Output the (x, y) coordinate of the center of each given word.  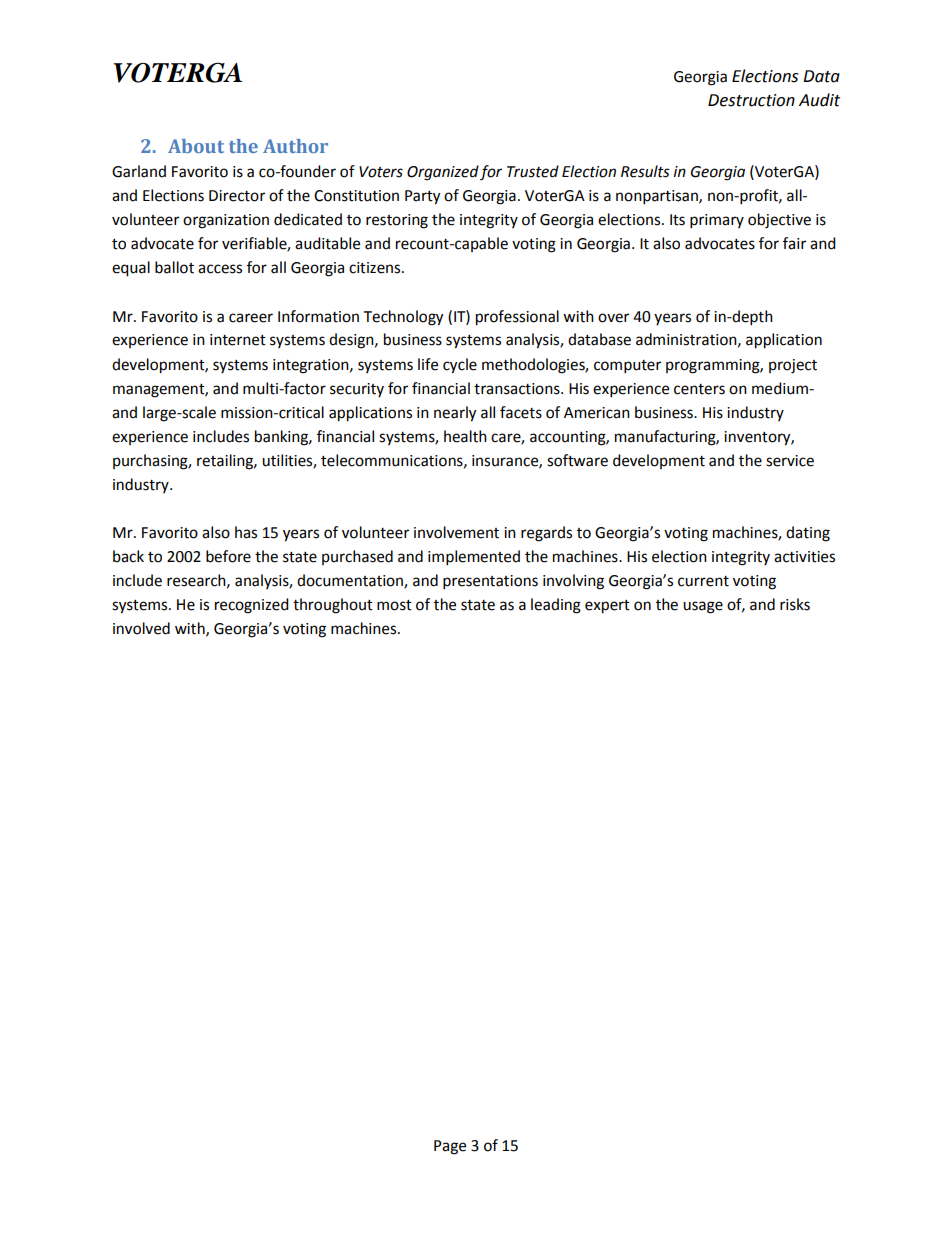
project (793, 366)
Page (450, 1147)
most (394, 605)
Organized (443, 173)
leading (556, 606)
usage (703, 607)
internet (238, 340)
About (196, 146)
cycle (460, 366)
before (228, 556)
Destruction (751, 100)
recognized (252, 606)
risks (795, 604)
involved (141, 628)
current (703, 581)
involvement (456, 532)
